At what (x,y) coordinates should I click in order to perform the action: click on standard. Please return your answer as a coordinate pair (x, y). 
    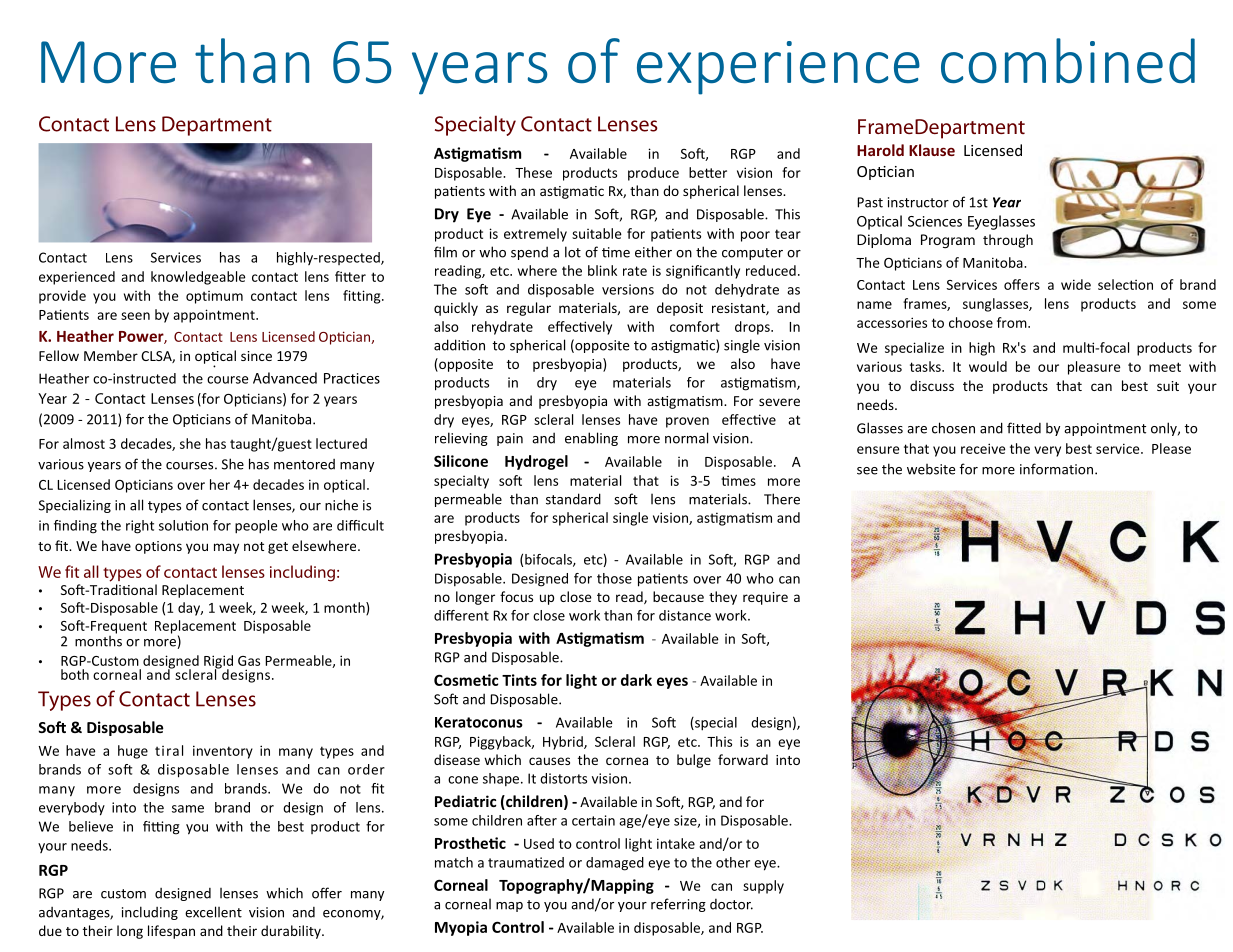
    Looking at the image, I should click on (573, 499).
